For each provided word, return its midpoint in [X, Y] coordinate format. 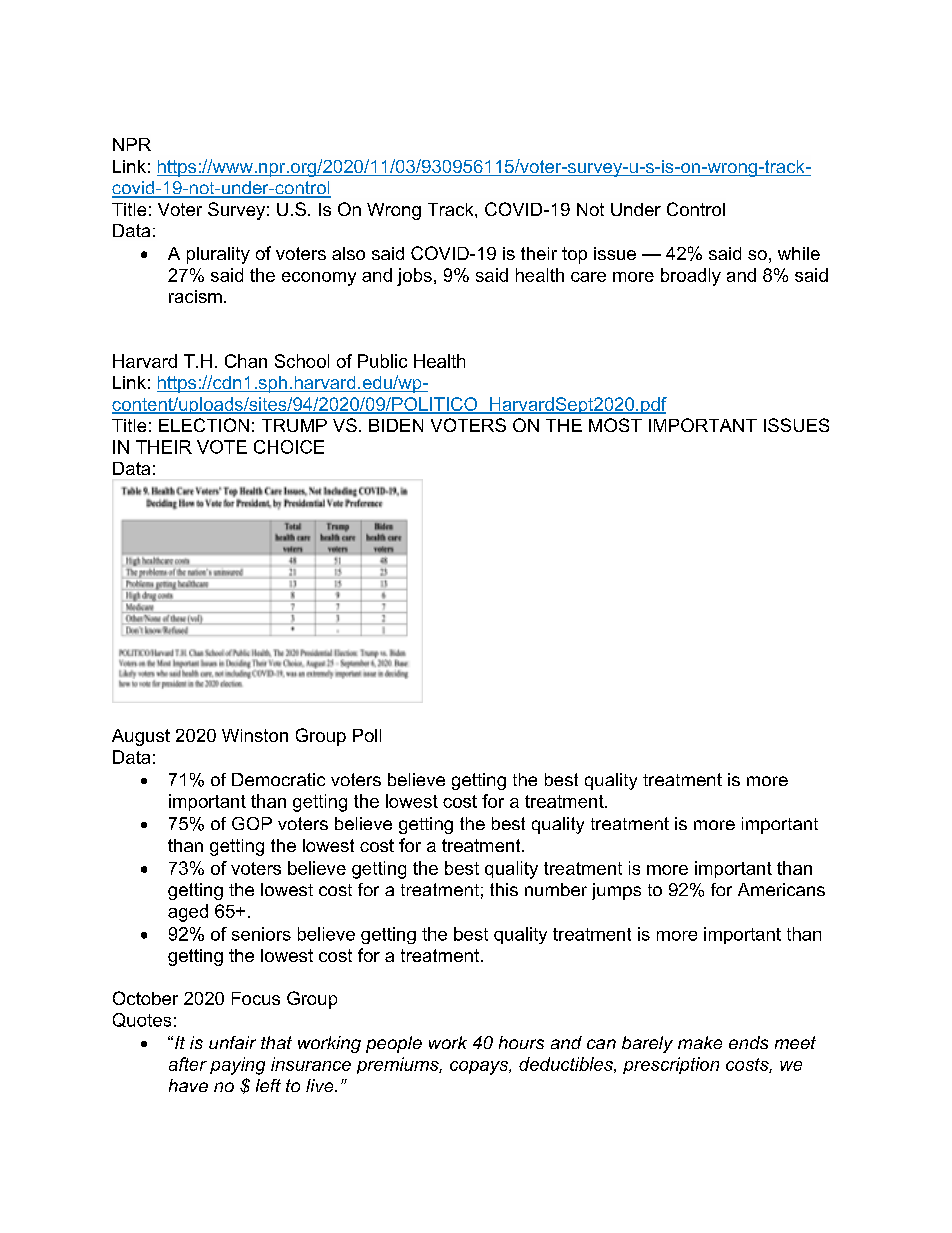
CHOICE [289, 447]
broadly [691, 277]
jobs [414, 277]
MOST [615, 425]
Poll [367, 735]
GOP [252, 823]
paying [237, 1066]
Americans [781, 889]
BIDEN [396, 425]
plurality [218, 255]
